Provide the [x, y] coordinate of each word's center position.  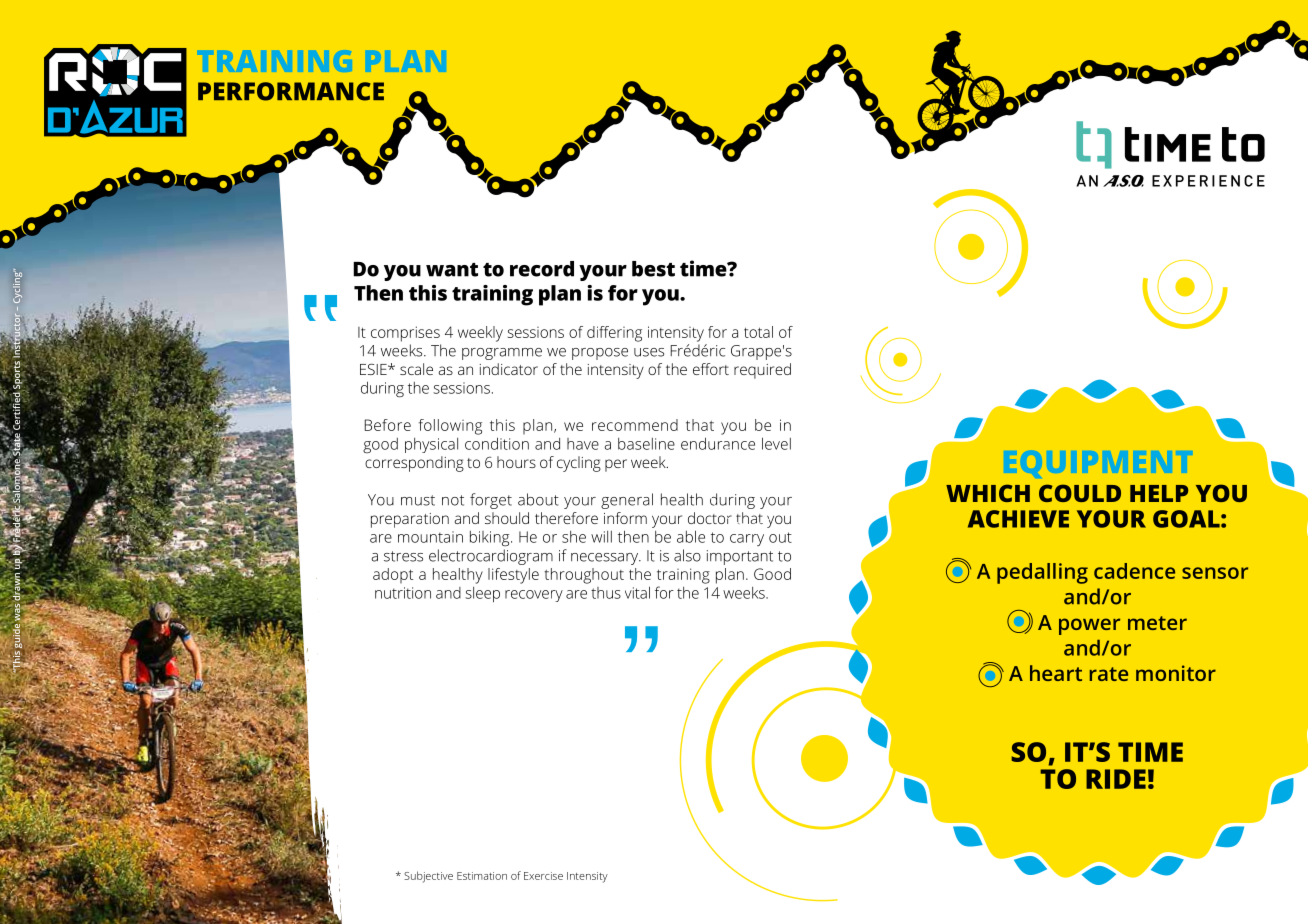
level [776, 443]
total [758, 332]
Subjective [428, 877]
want [452, 270]
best [653, 269]
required [762, 371]
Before [388, 425]
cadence [1134, 571]
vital [637, 592]
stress [403, 556]
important [740, 557]
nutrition [403, 593]
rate [1109, 674]
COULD [1080, 493]
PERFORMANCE [291, 91]
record [542, 269]
